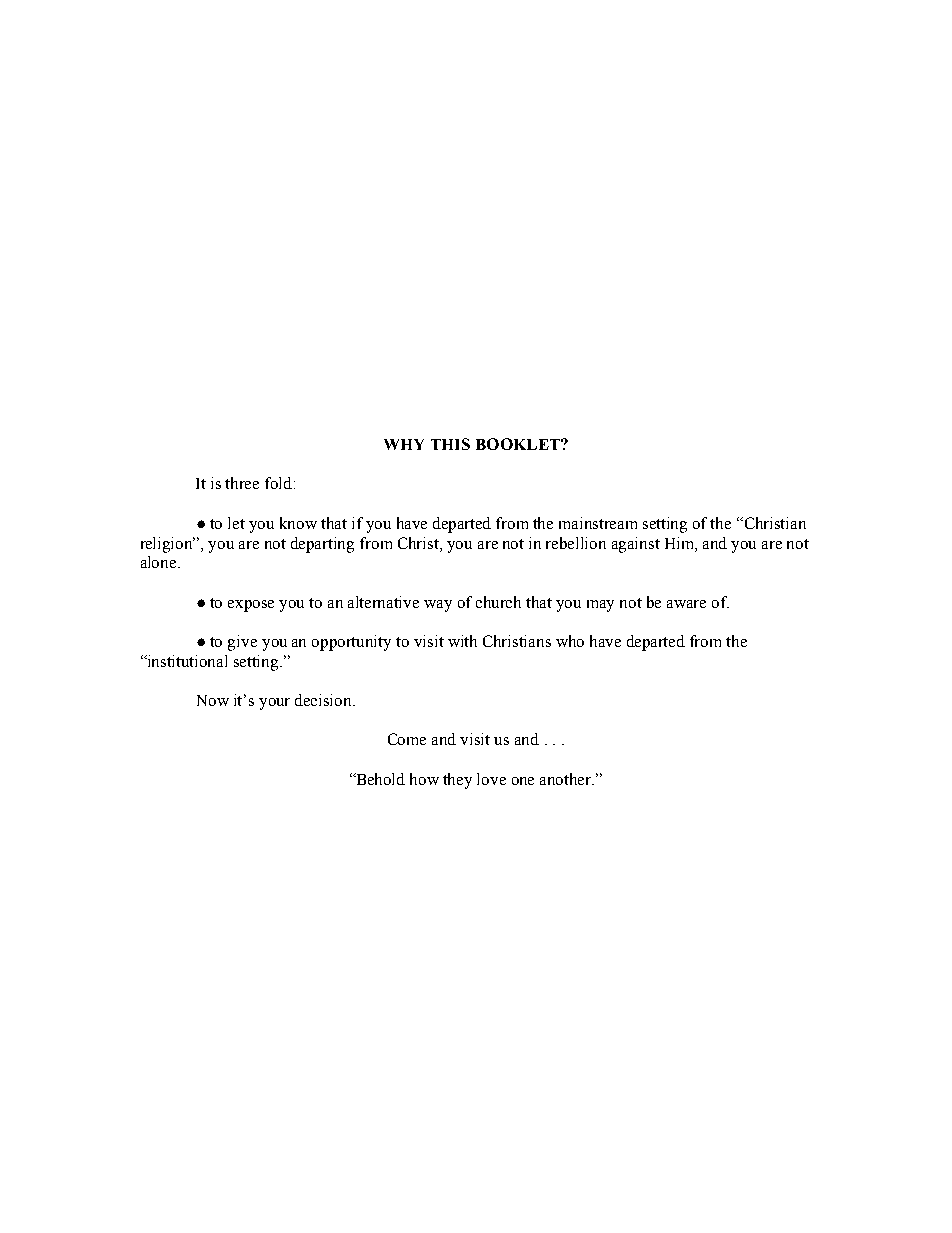 The image size is (952, 1233). Describe the element at coordinates (322, 545) in the image. I see `departing` at that location.
